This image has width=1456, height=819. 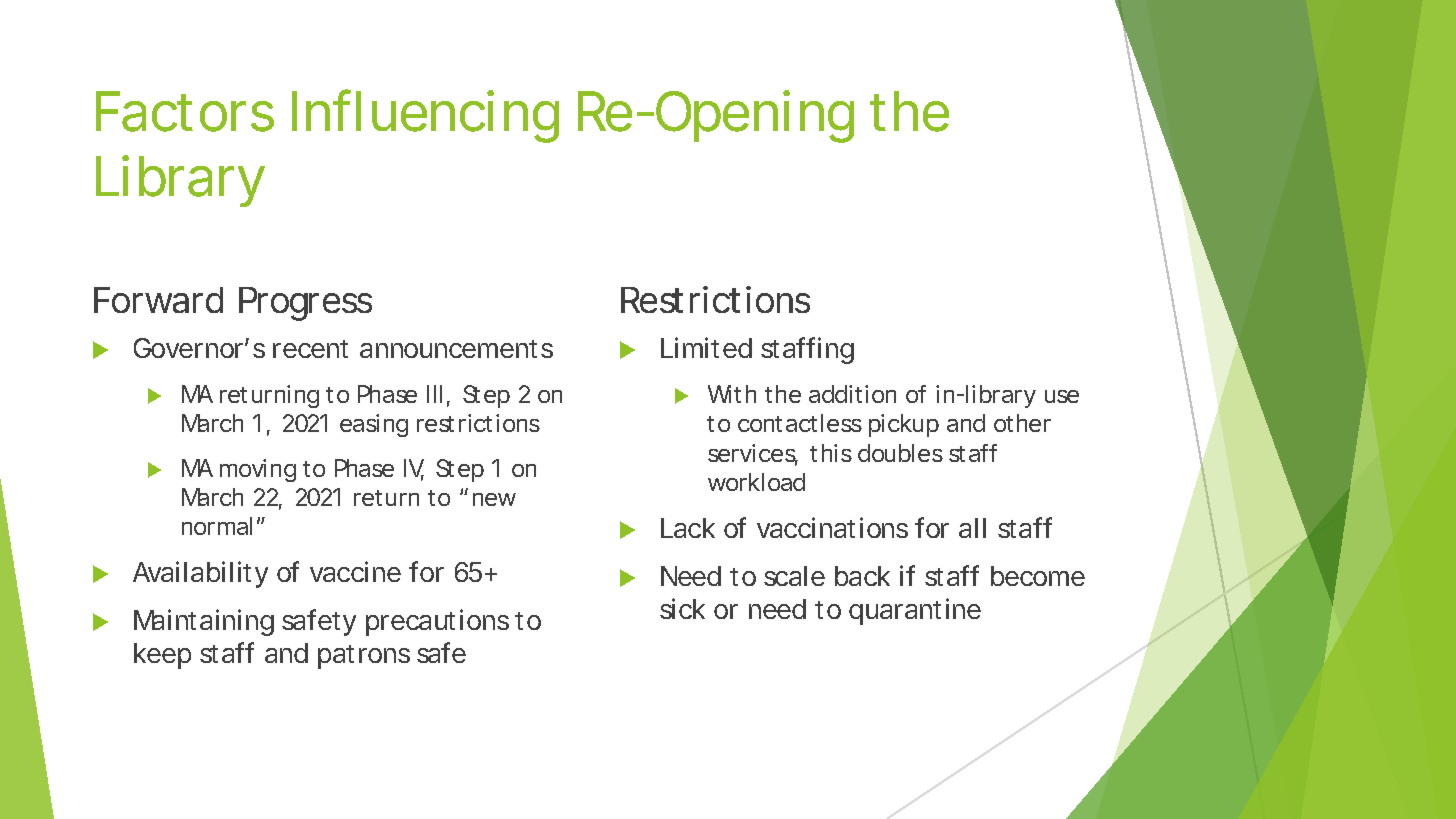 What do you see at coordinates (185, 111) in the image?
I see `Factors` at bounding box center [185, 111].
